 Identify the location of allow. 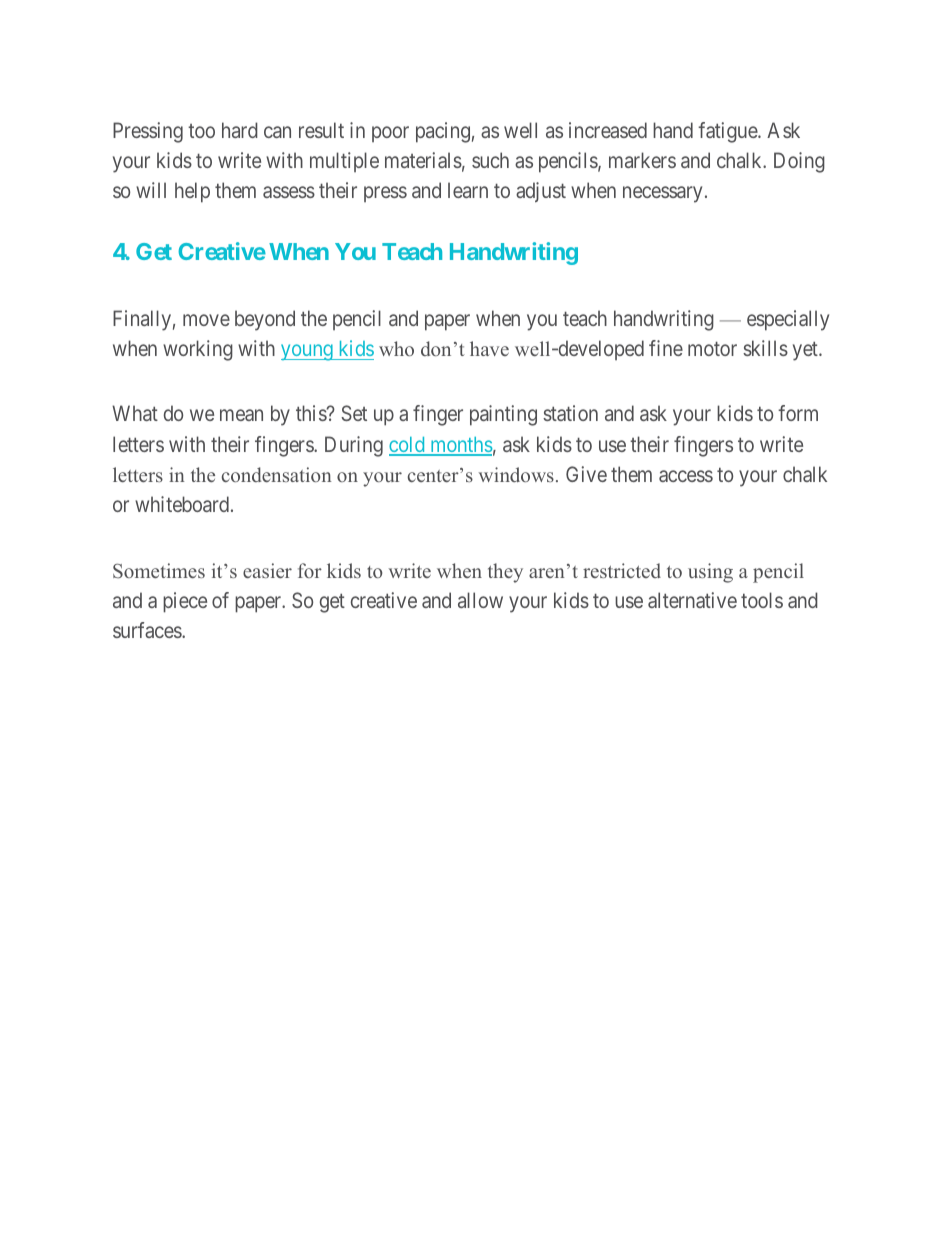
(480, 600).
